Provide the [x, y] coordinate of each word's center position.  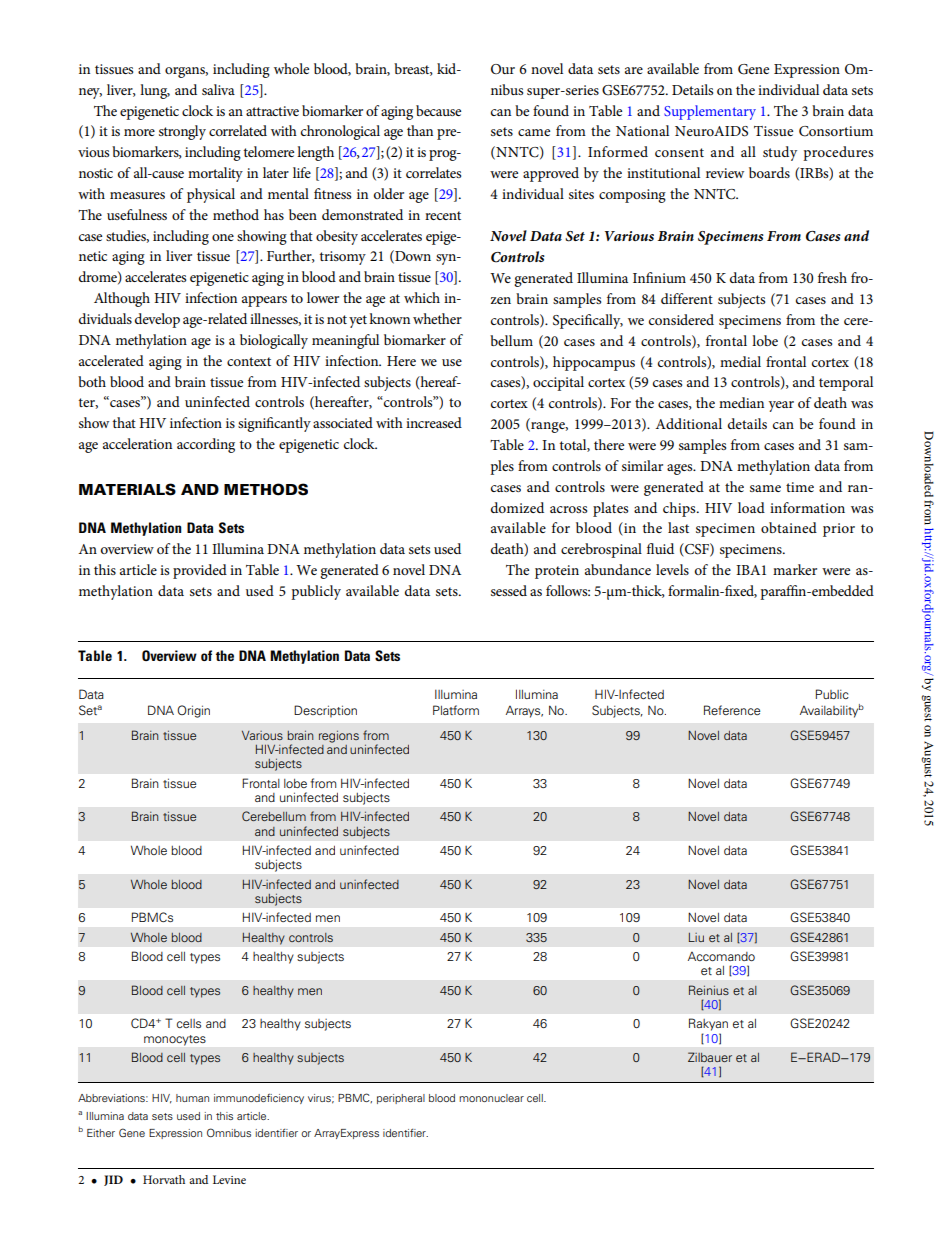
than [420, 130]
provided [200, 571]
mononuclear [491, 1098]
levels [672, 569]
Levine [229, 1179]
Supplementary [710, 112]
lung [155, 91]
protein [557, 572]
